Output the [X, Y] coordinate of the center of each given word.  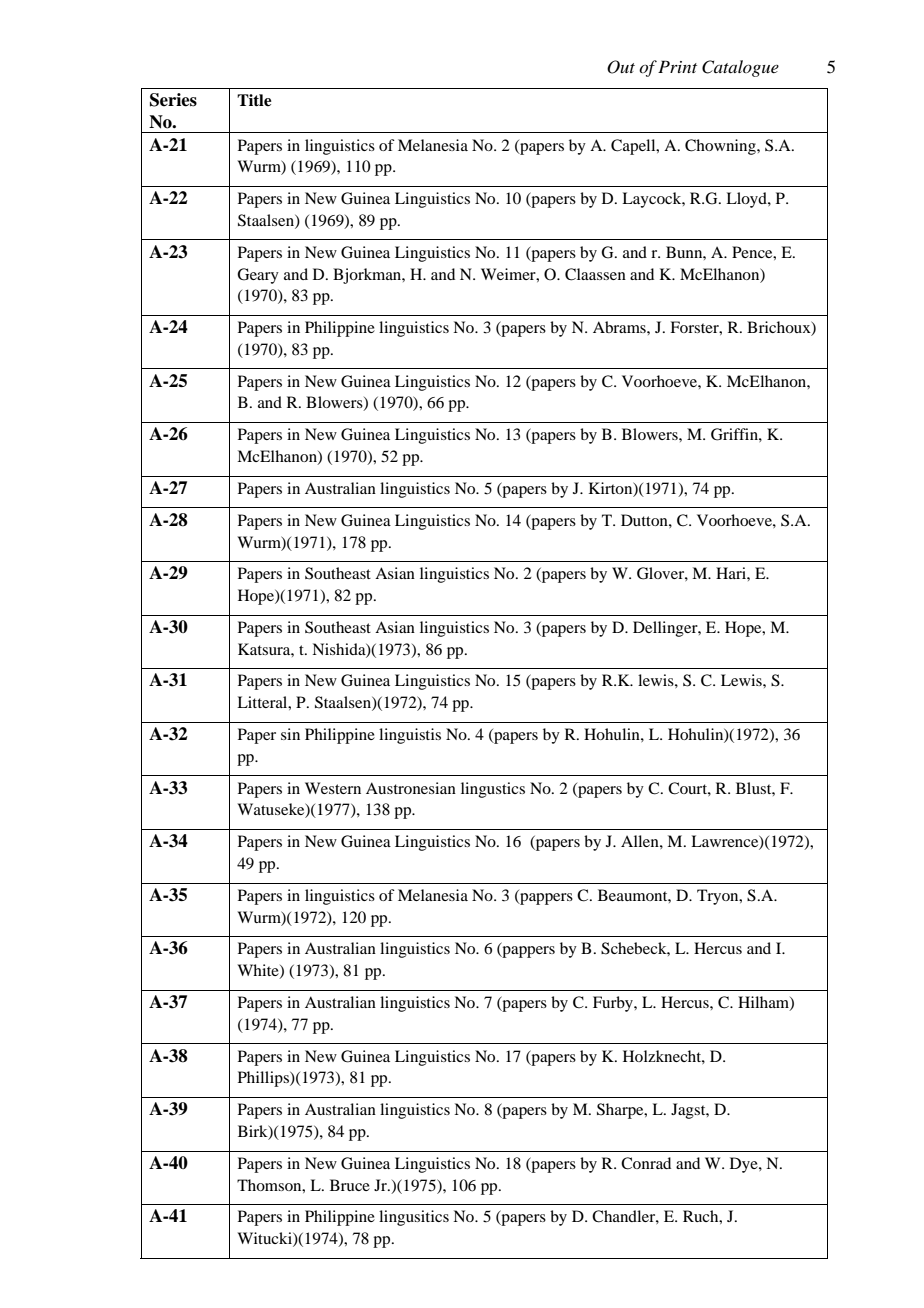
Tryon [719, 897]
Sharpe [621, 1111]
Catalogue [740, 68]
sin [290, 734]
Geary [258, 276]
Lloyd [747, 200]
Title [254, 100]
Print [677, 66]
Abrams [620, 327]
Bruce [350, 1185]
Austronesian [411, 788]
